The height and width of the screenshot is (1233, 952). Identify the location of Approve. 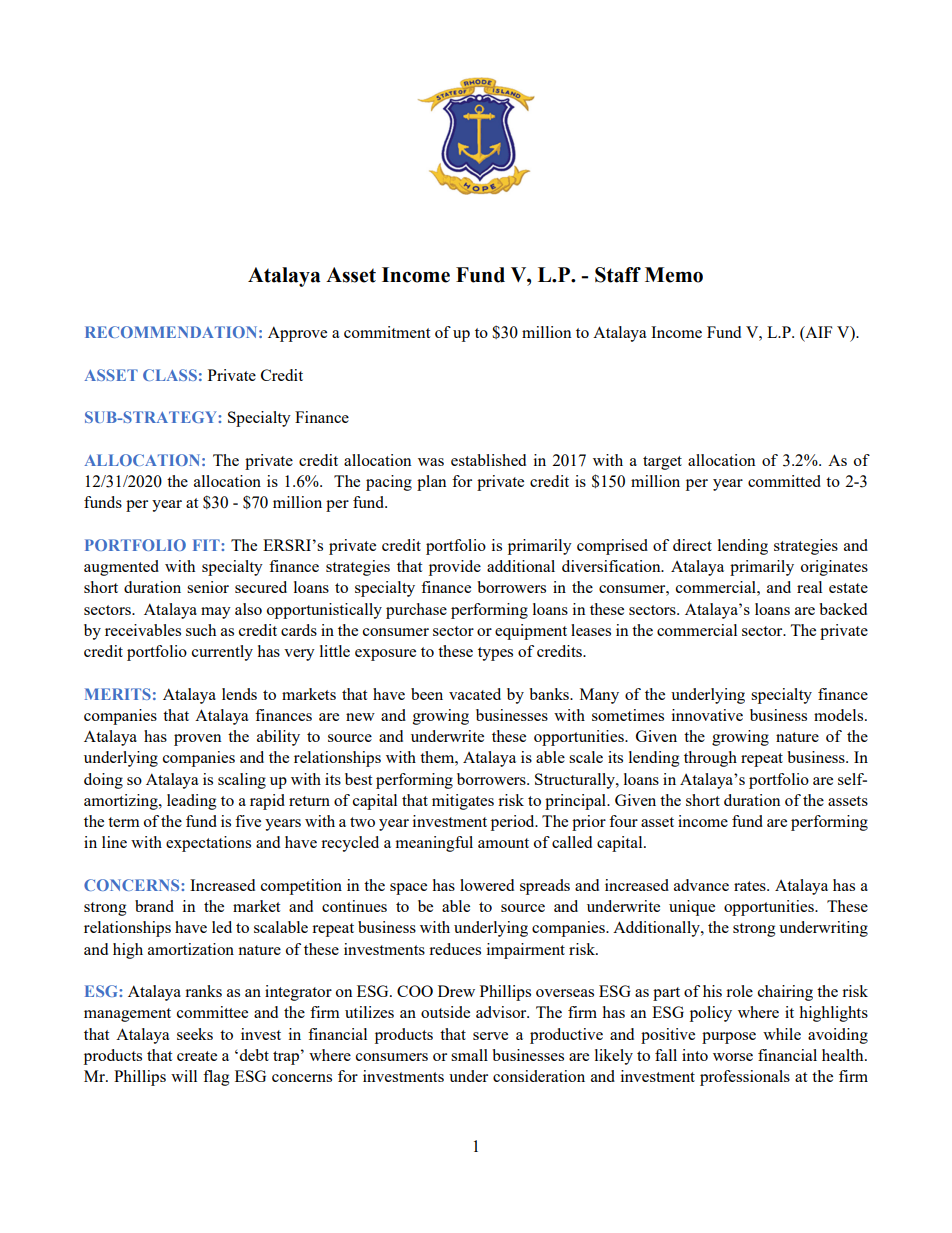
(297, 334).
